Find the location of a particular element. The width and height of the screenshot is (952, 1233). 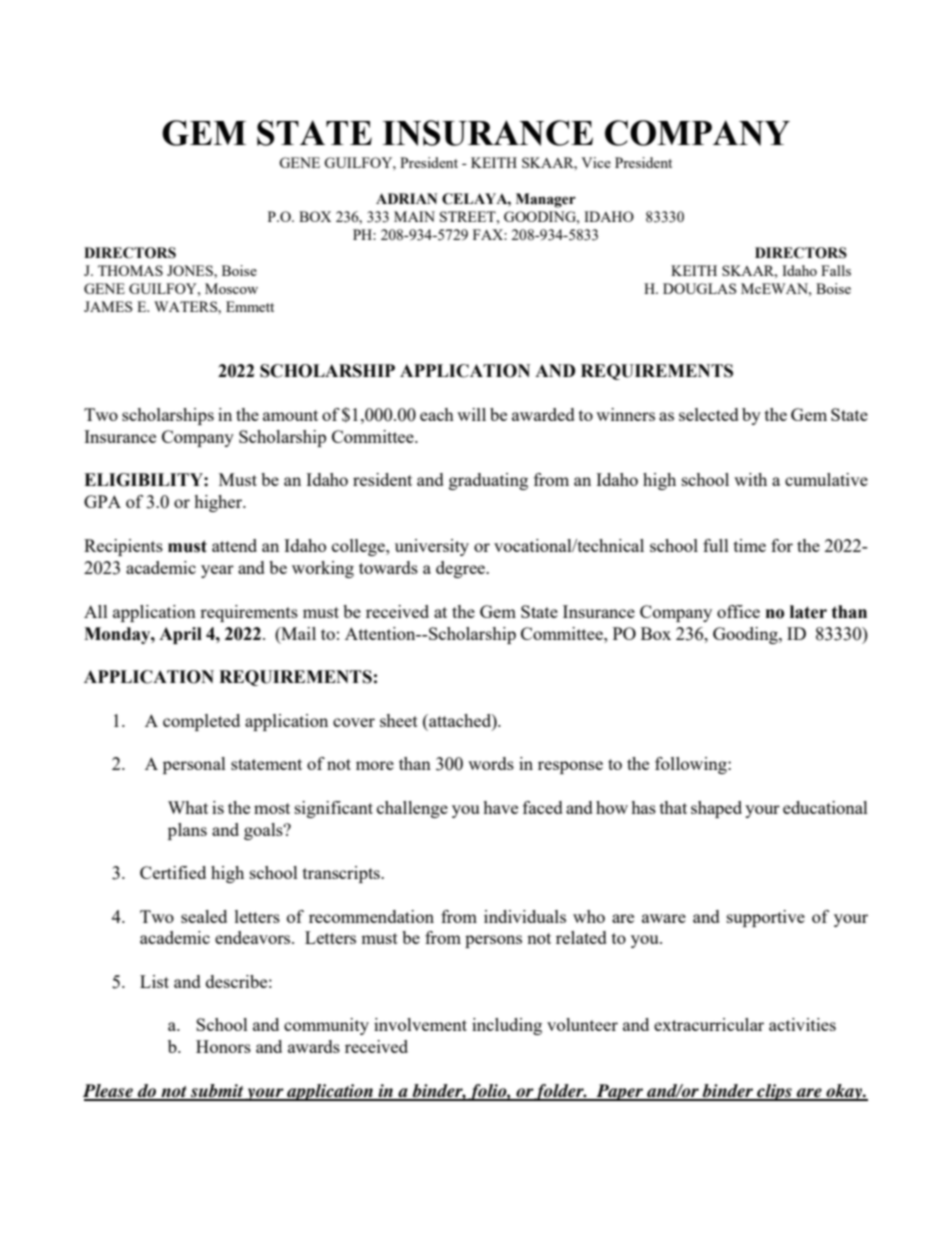

shaped is located at coordinates (716, 809).
